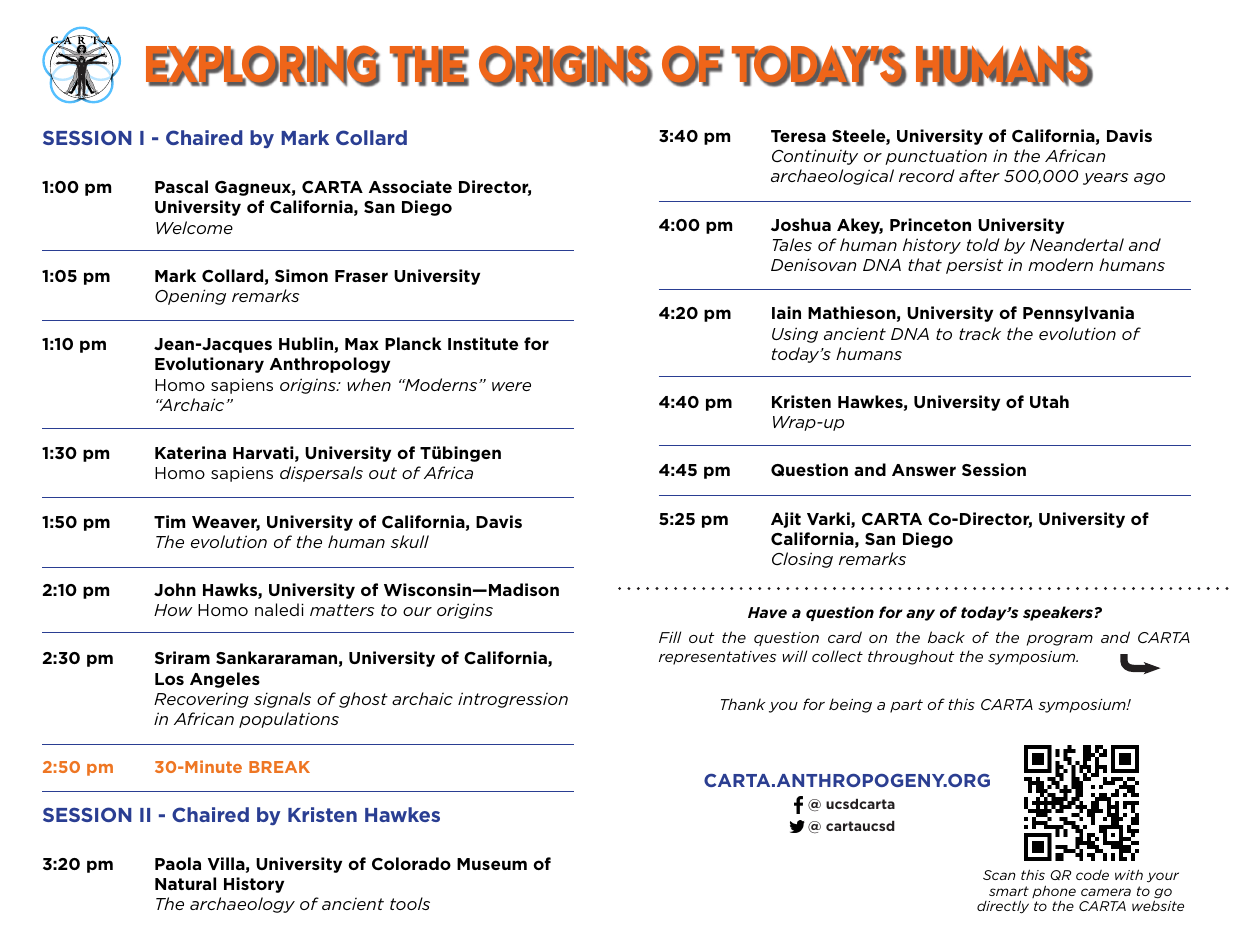 Image resolution: width=1233 pixels, height=952 pixels. I want to click on Teresa, so click(798, 136).
